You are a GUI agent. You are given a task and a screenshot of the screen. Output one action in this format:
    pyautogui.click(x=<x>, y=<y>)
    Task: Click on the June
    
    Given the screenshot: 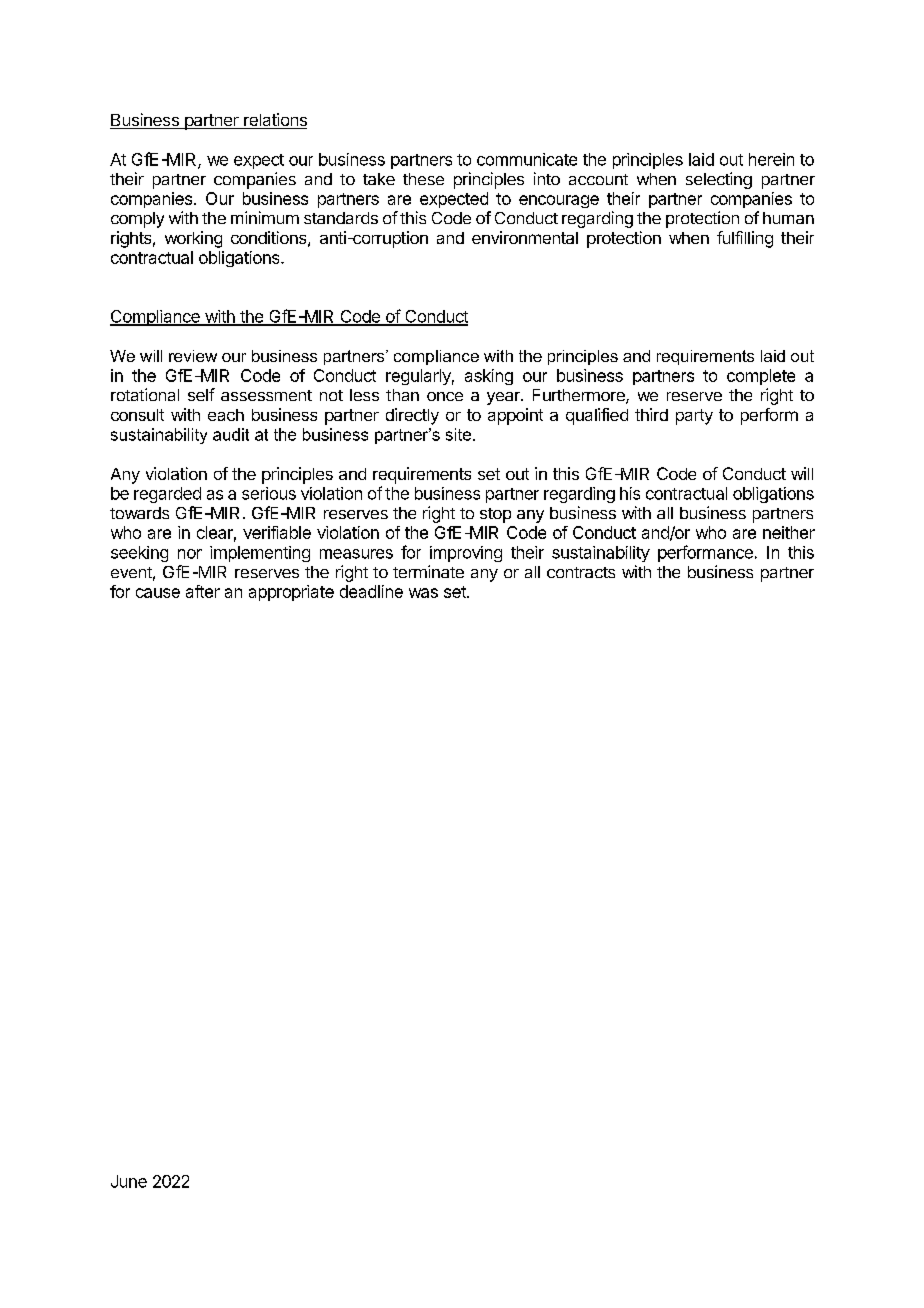 What is the action you would take?
    pyautogui.click(x=129, y=1181)
